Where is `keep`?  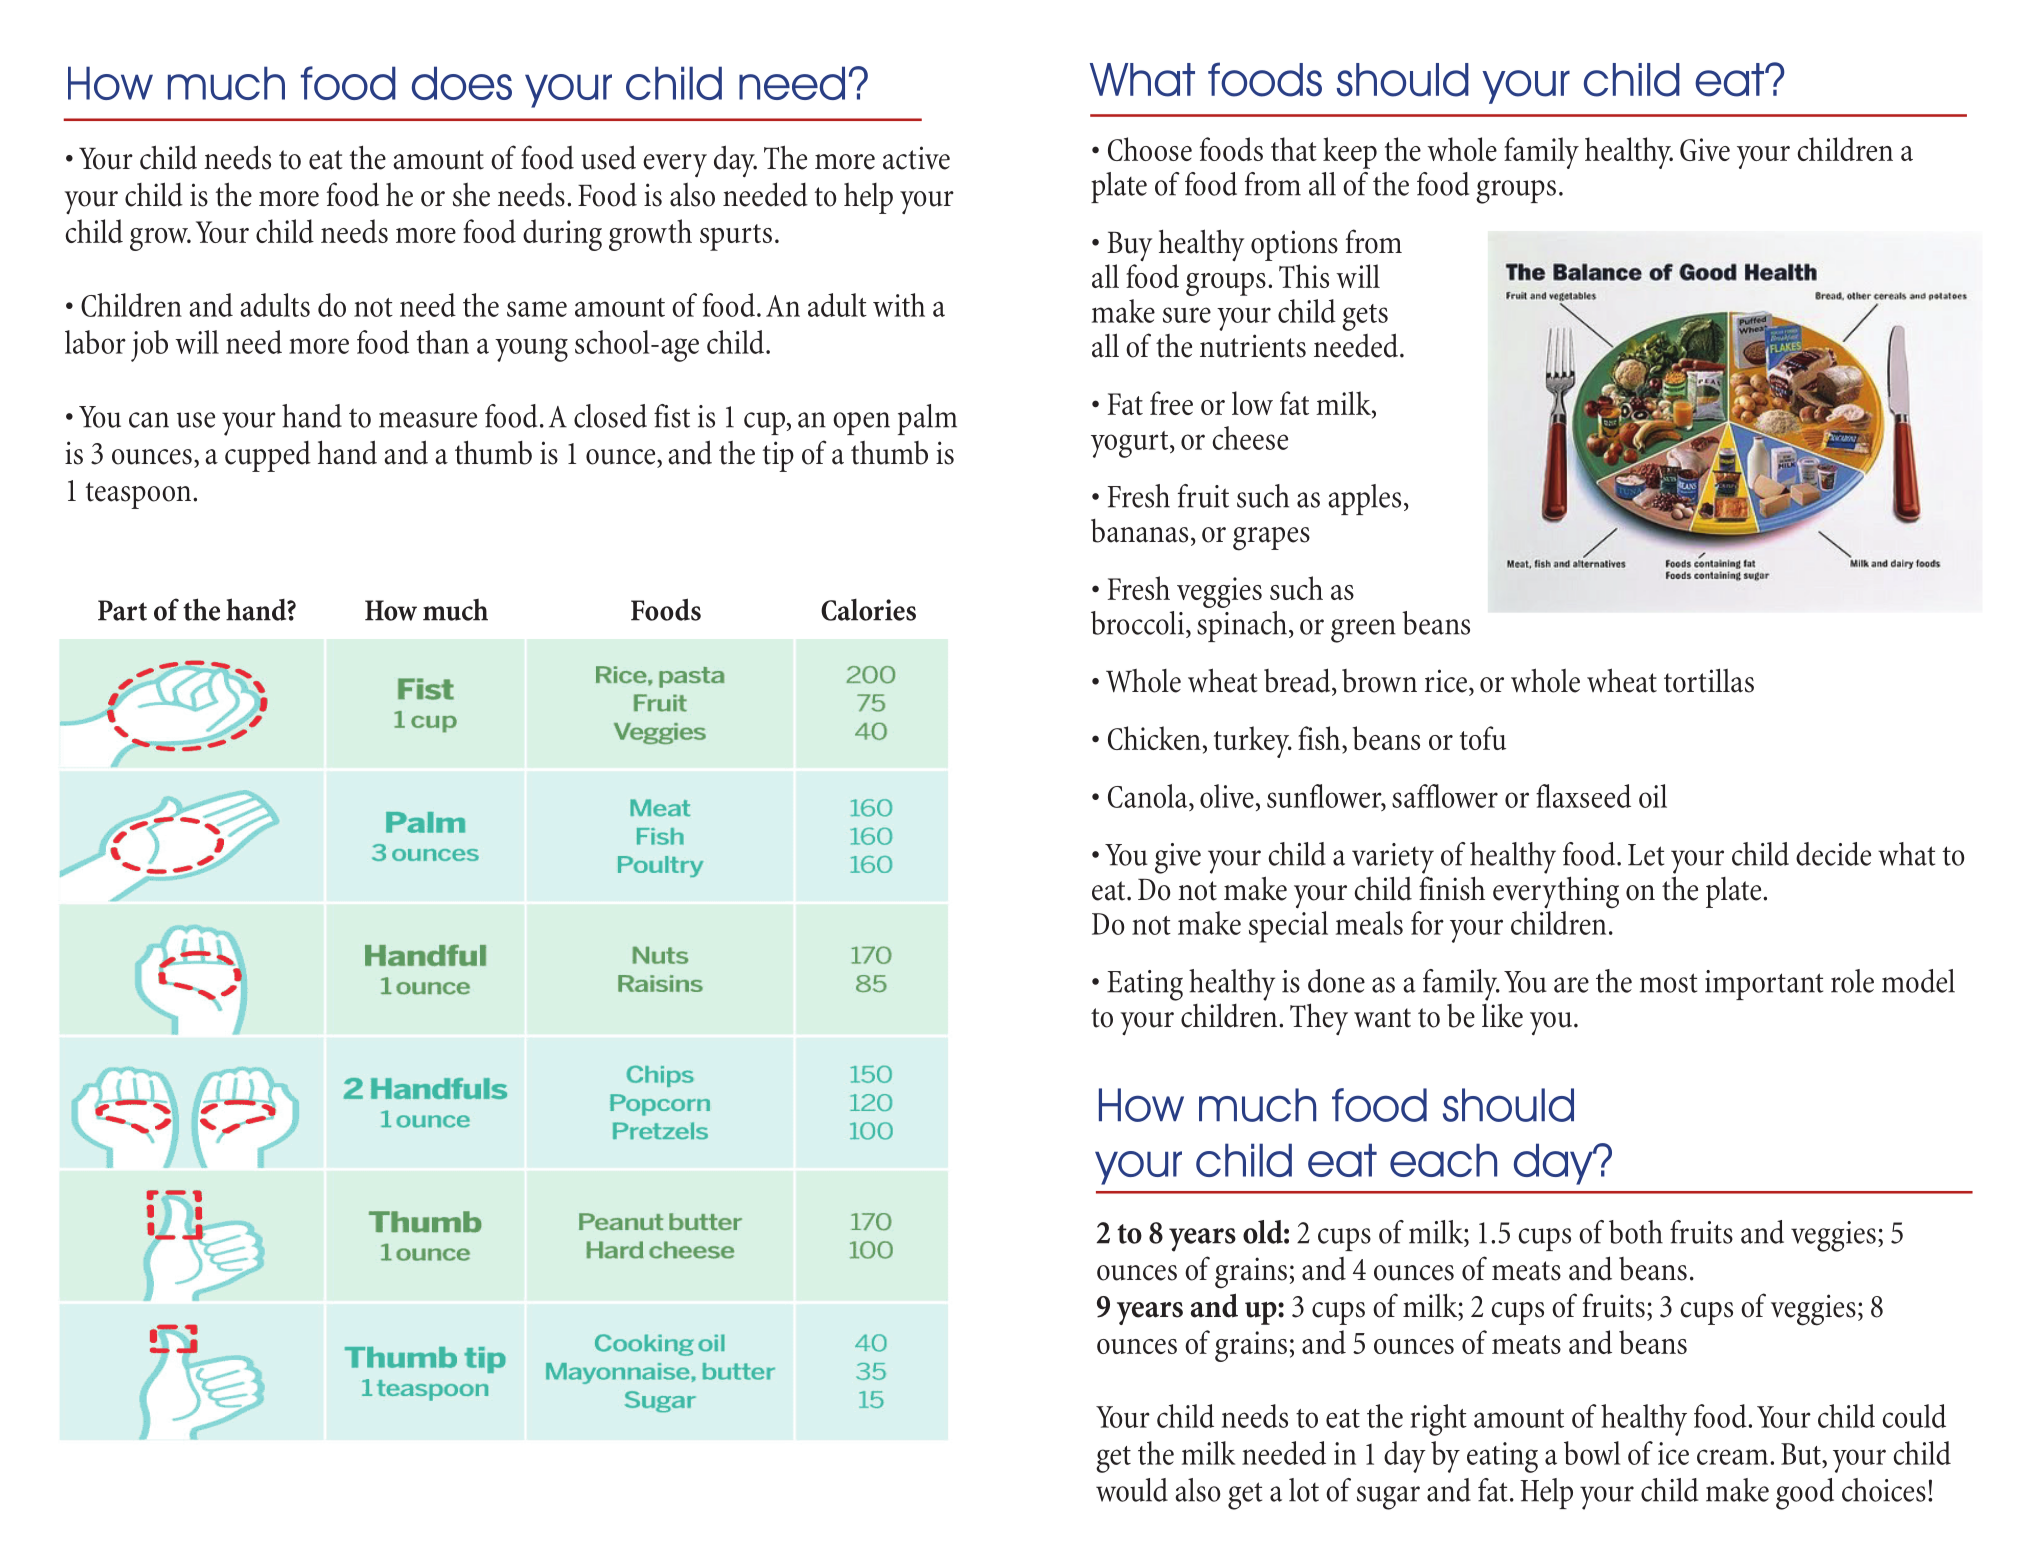 keep is located at coordinates (1350, 153).
